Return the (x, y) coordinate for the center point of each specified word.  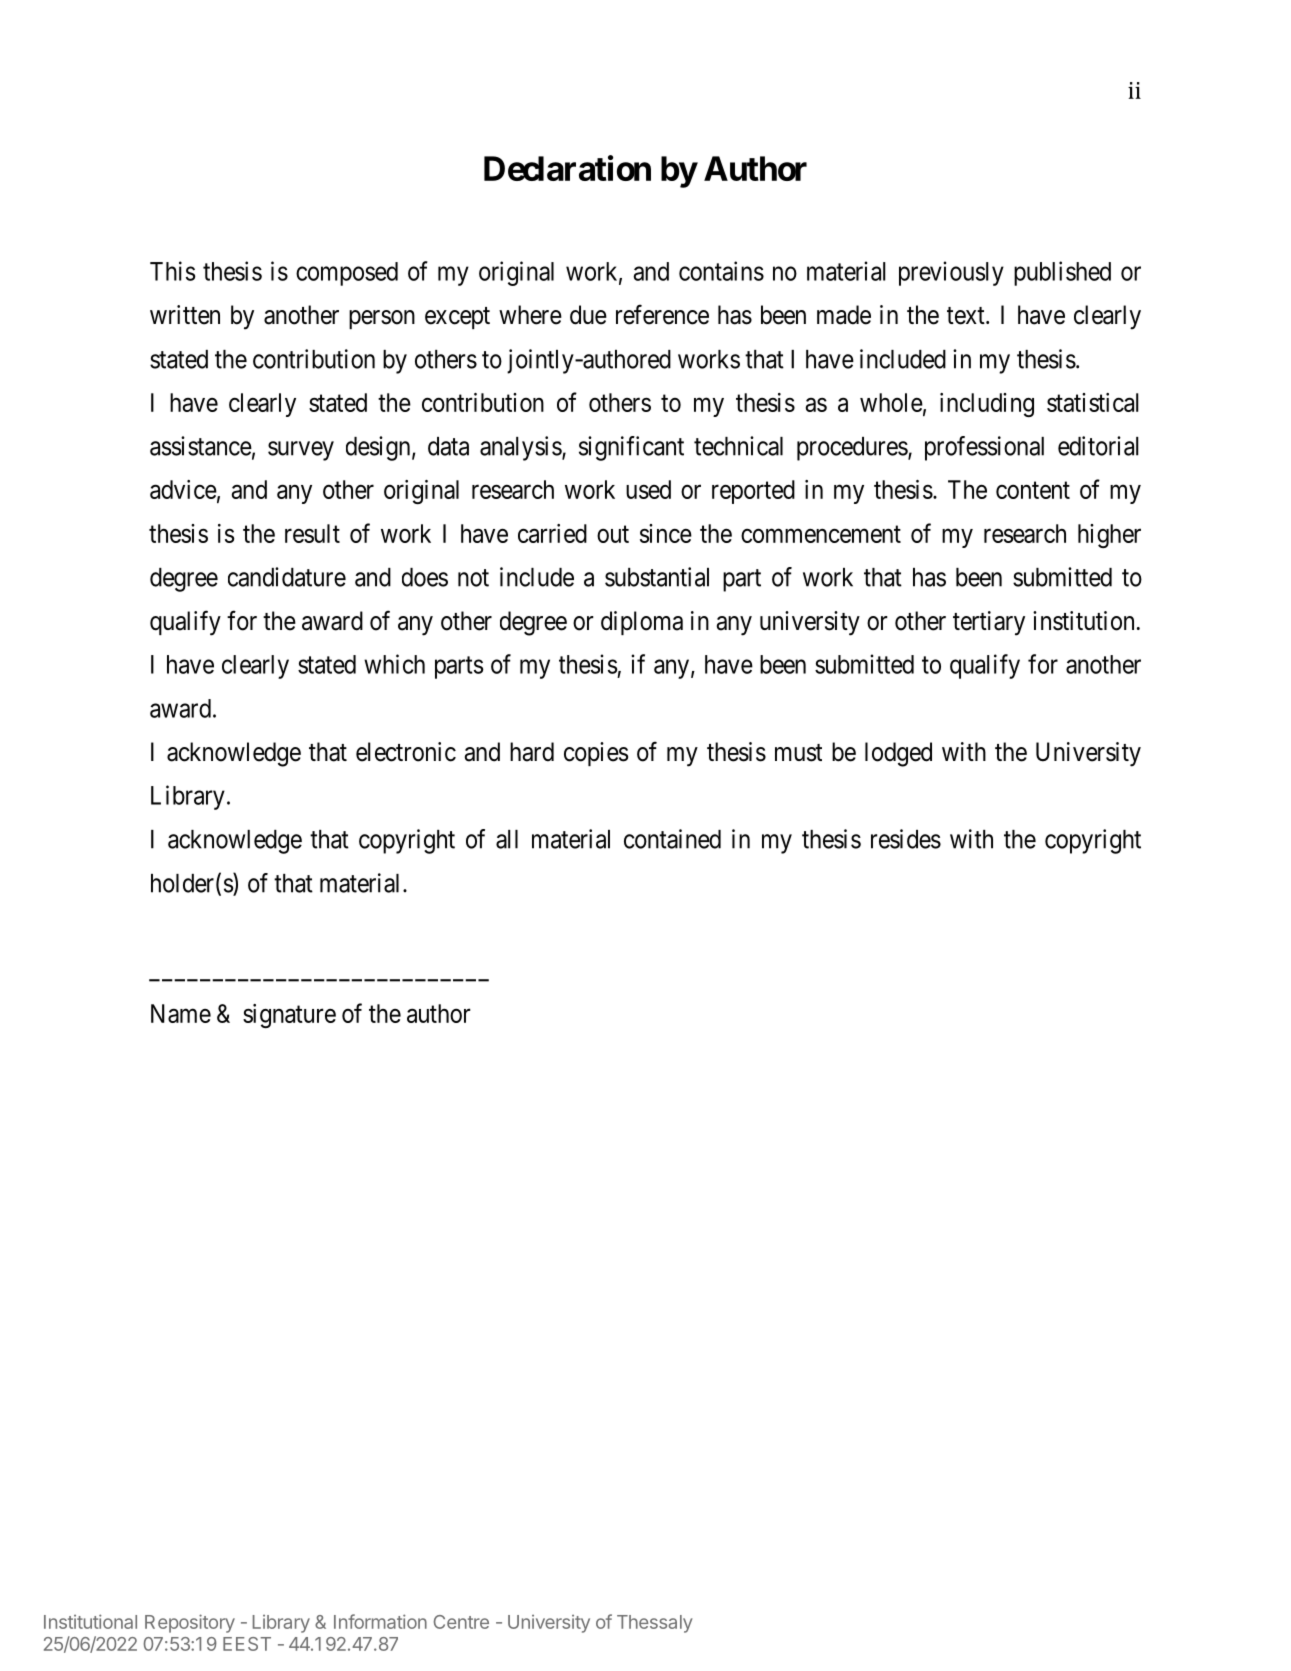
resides (906, 839)
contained (672, 839)
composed (347, 274)
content (1033, 490)
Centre (461, 1622)
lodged (898, 754)
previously (951, 273)
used (648, 489)
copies (596, 754)
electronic (406, 752)
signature (289, 1016)
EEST (247, 1644)
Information (380, 1621)
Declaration (567, 168)
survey (301, 451)
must (798, 753)
